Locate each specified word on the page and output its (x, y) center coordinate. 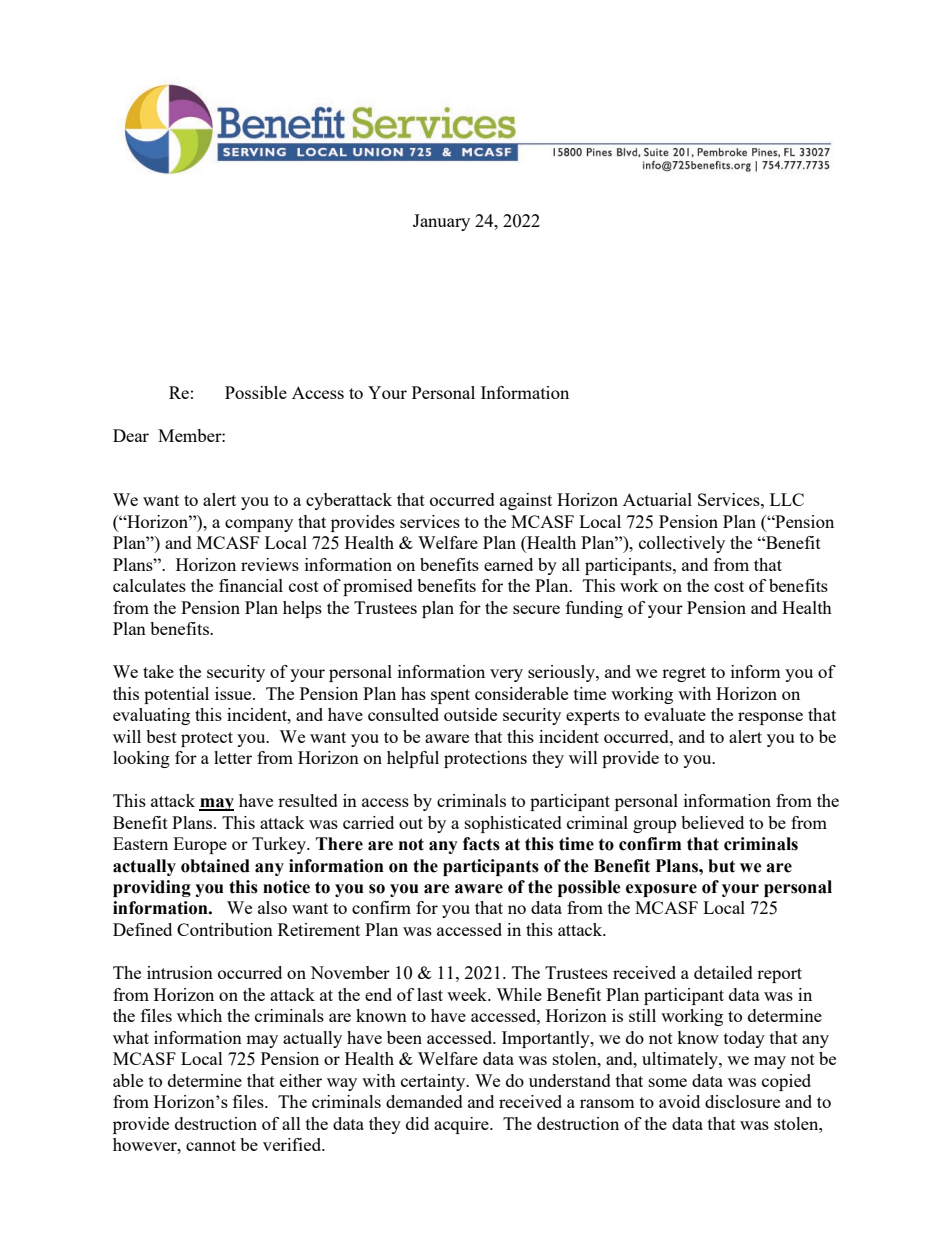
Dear (131, 435)
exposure (661, 890)
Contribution (225, 929)
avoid (679, 1101)
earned (508, 564)
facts (481, 844)
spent (450, 696)
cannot (211, 1145)
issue (234, 693)
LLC (787, 499)
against (526, 501)
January (441, 222)
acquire (462, 1125)
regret (684, 674)
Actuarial (657, 499)
